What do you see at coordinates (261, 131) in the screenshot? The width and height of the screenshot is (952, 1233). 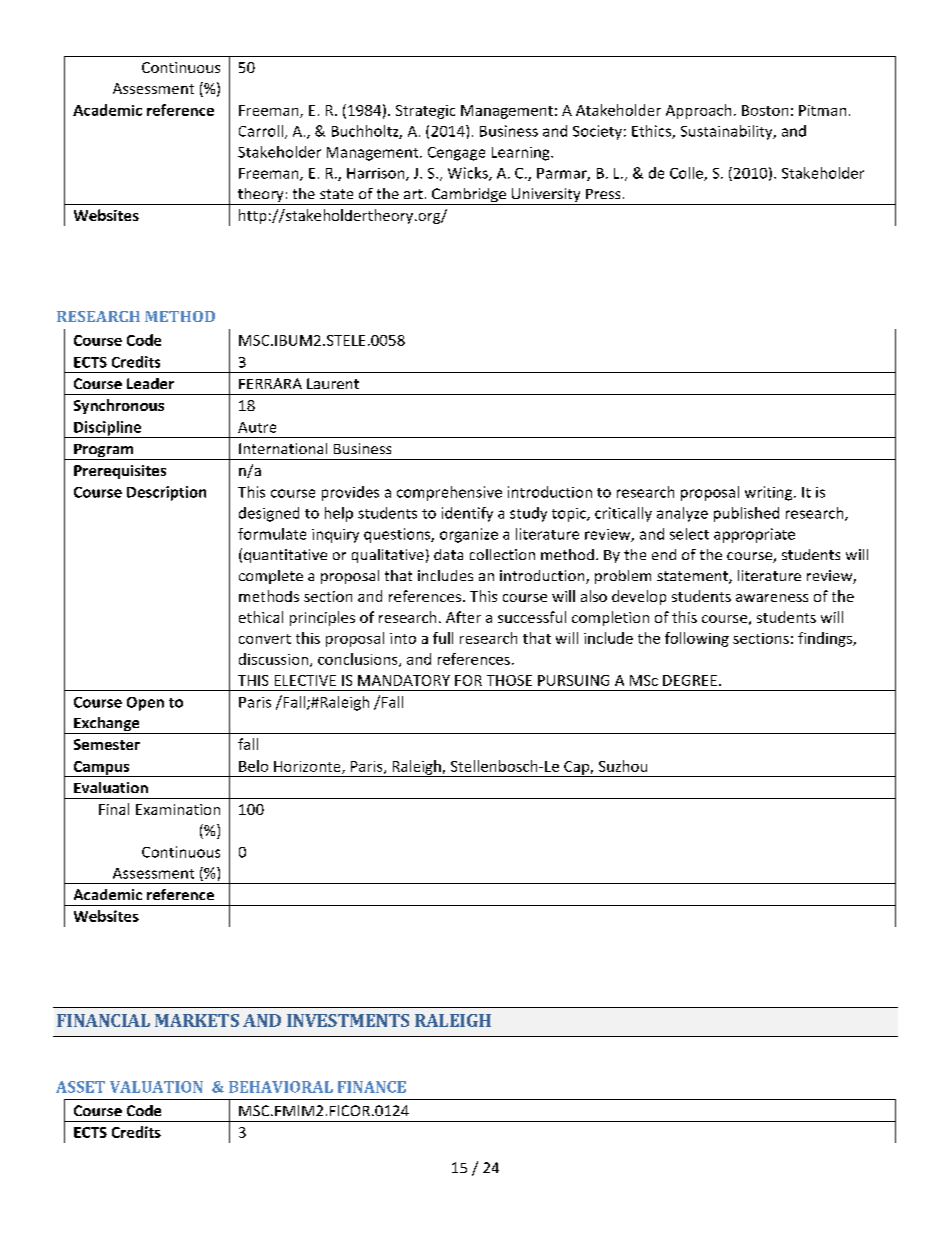 I see `Carroll` at bounding box center [261, 131].
